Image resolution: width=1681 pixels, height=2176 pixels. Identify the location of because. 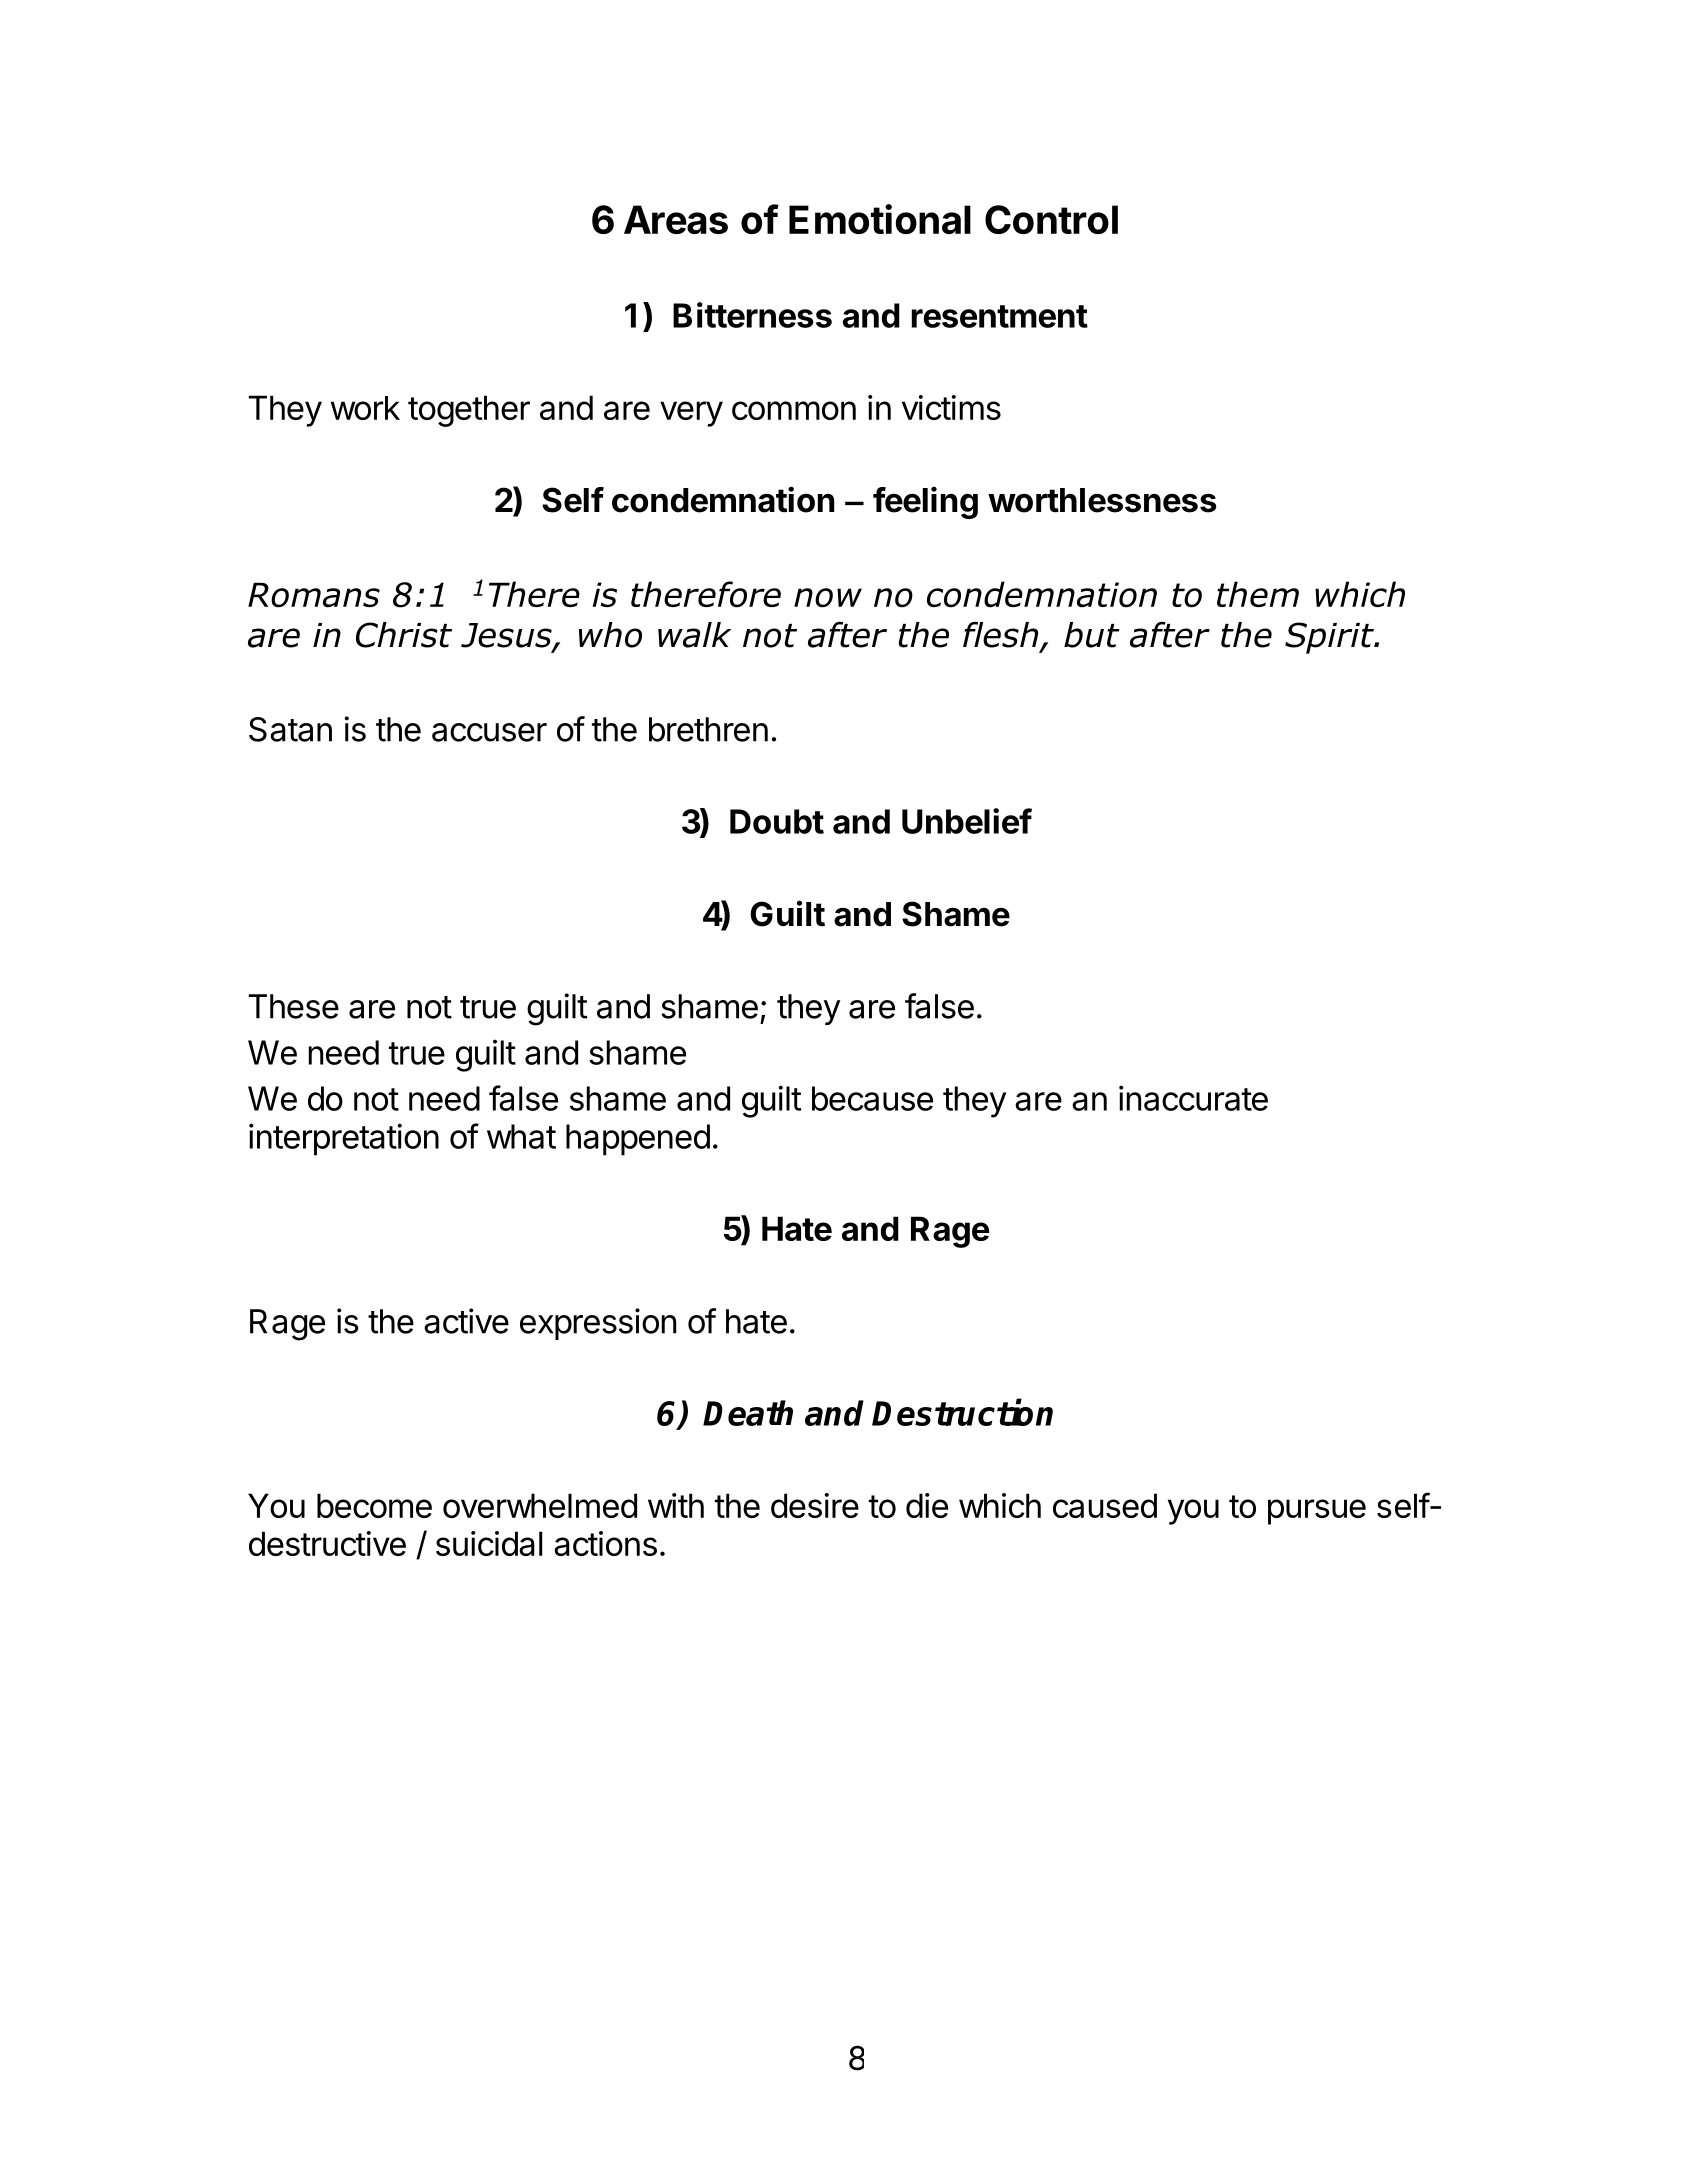
(872, 1098).
